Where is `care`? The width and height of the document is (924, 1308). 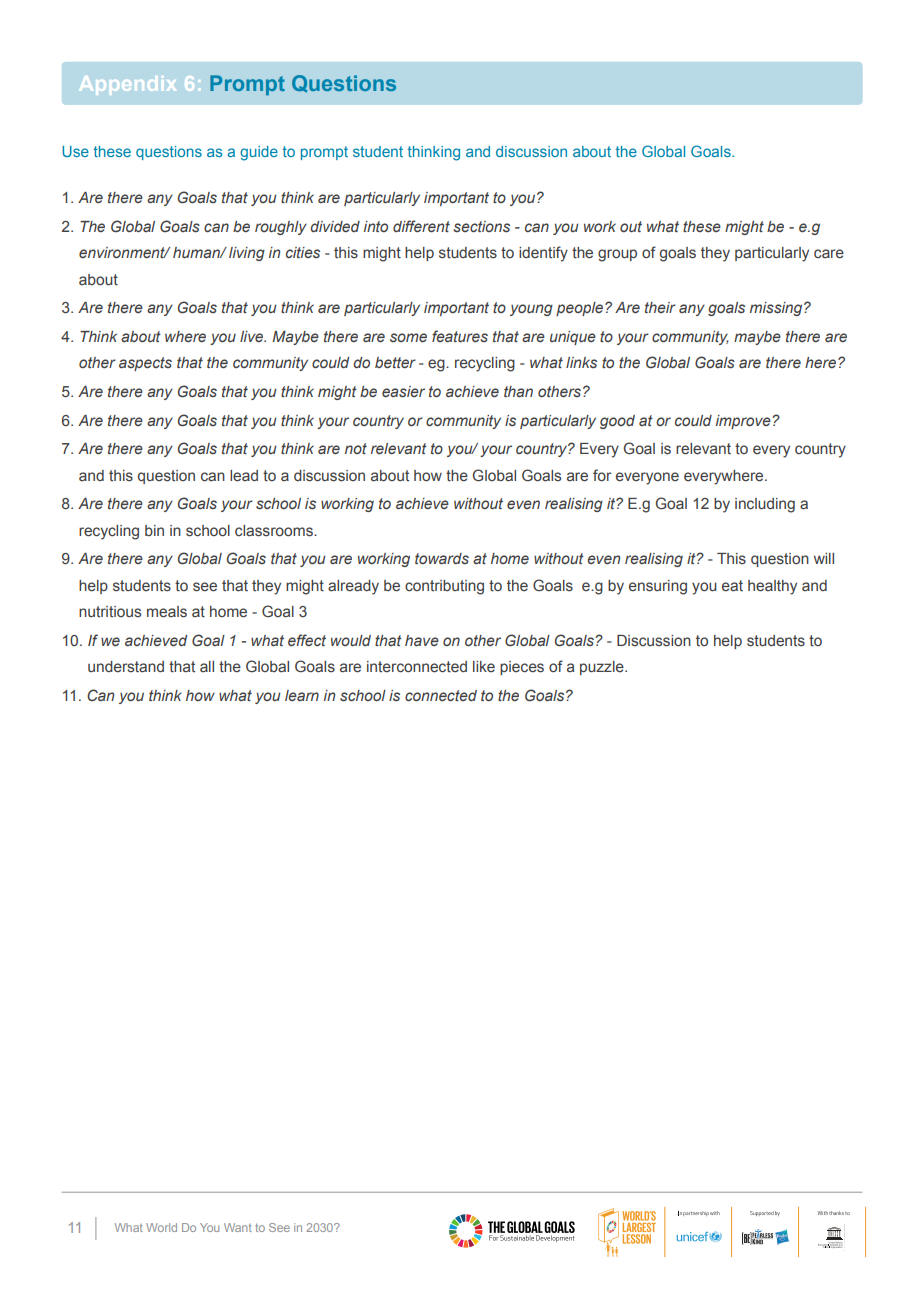 care is located at coordinates (829, 254).
